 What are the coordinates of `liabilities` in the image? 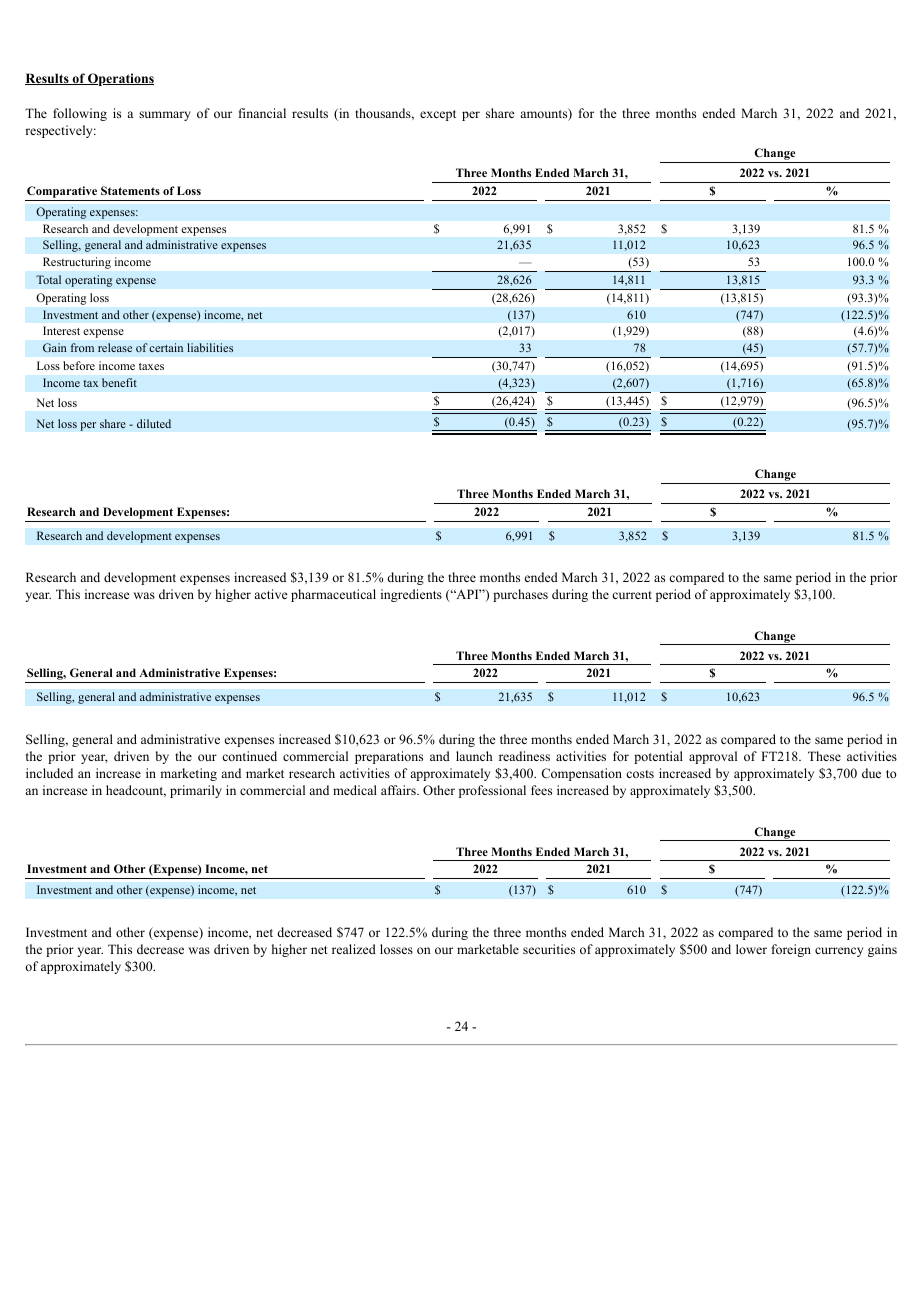 It's located at (210, 347).
